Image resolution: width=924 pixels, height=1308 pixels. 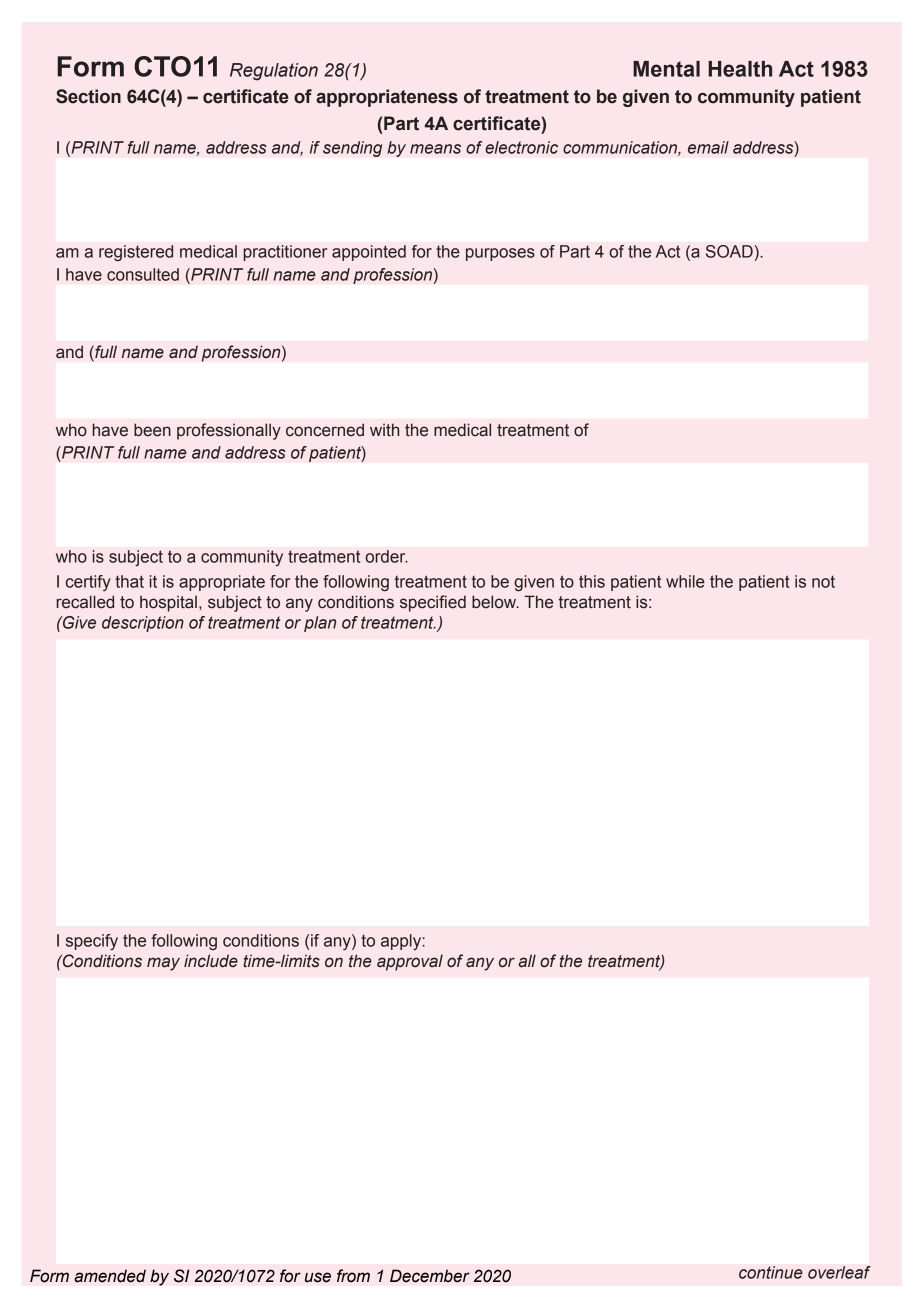 What do you see at coordinates (435, 149) in the image?
I see `means` at bounding box center [435, 149].
